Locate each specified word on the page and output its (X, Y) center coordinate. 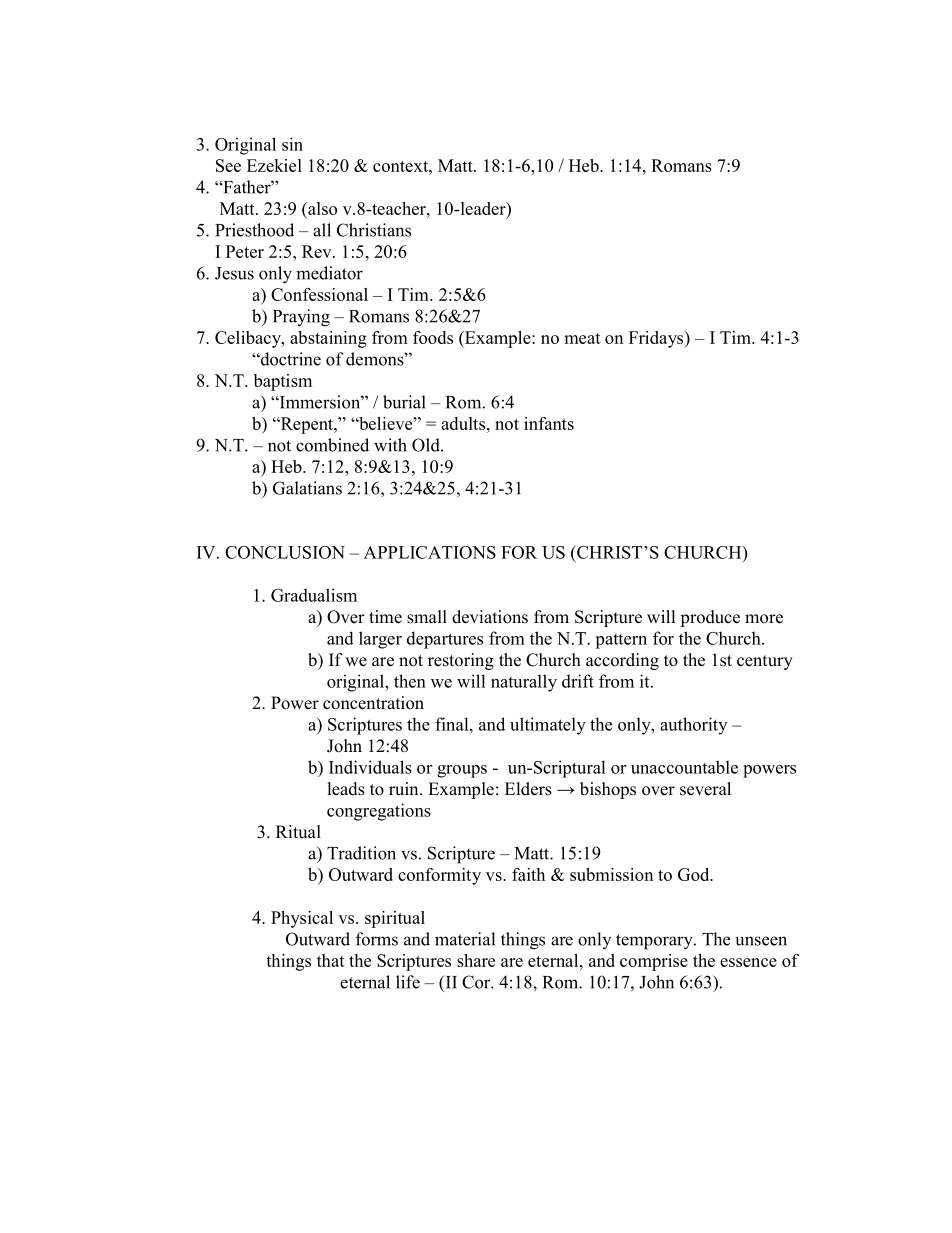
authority (693, 726)
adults (463, 423)
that (331, 960)
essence (748, 962)
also (321, 210)
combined (332, 445)
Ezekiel (274, 165)
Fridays (657, 339)
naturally (524, 683)
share (476, 960)
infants (549, 423)
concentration (373, 703)
